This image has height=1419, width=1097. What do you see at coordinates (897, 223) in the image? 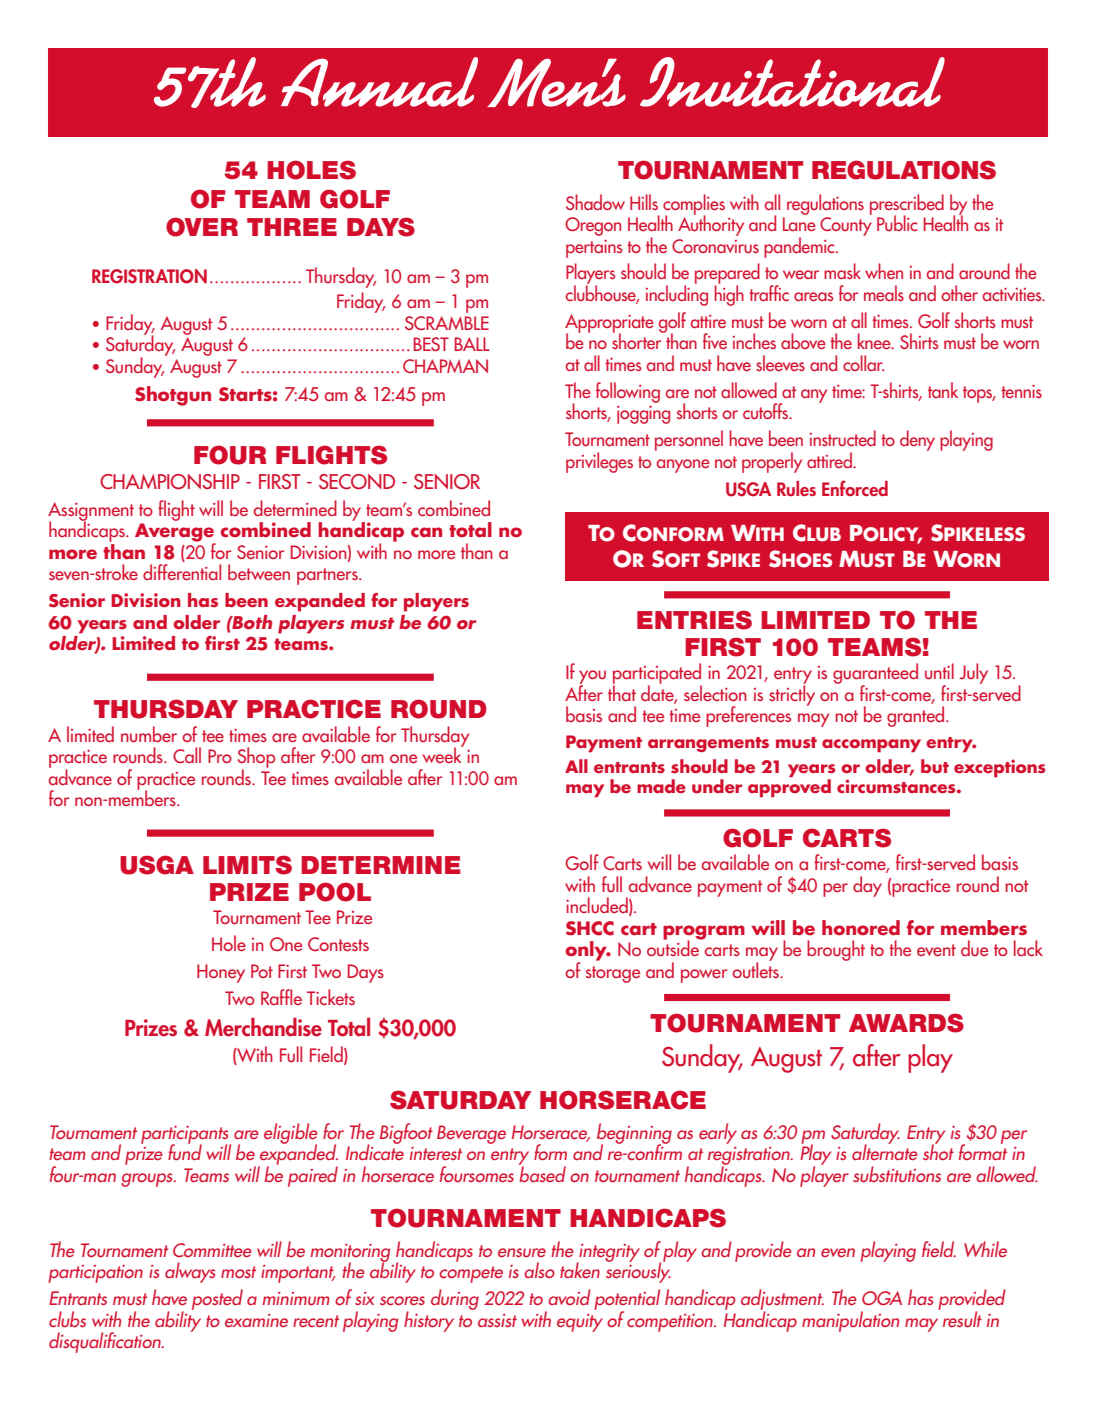
I see `Public` at bounding box center [897, 223].
